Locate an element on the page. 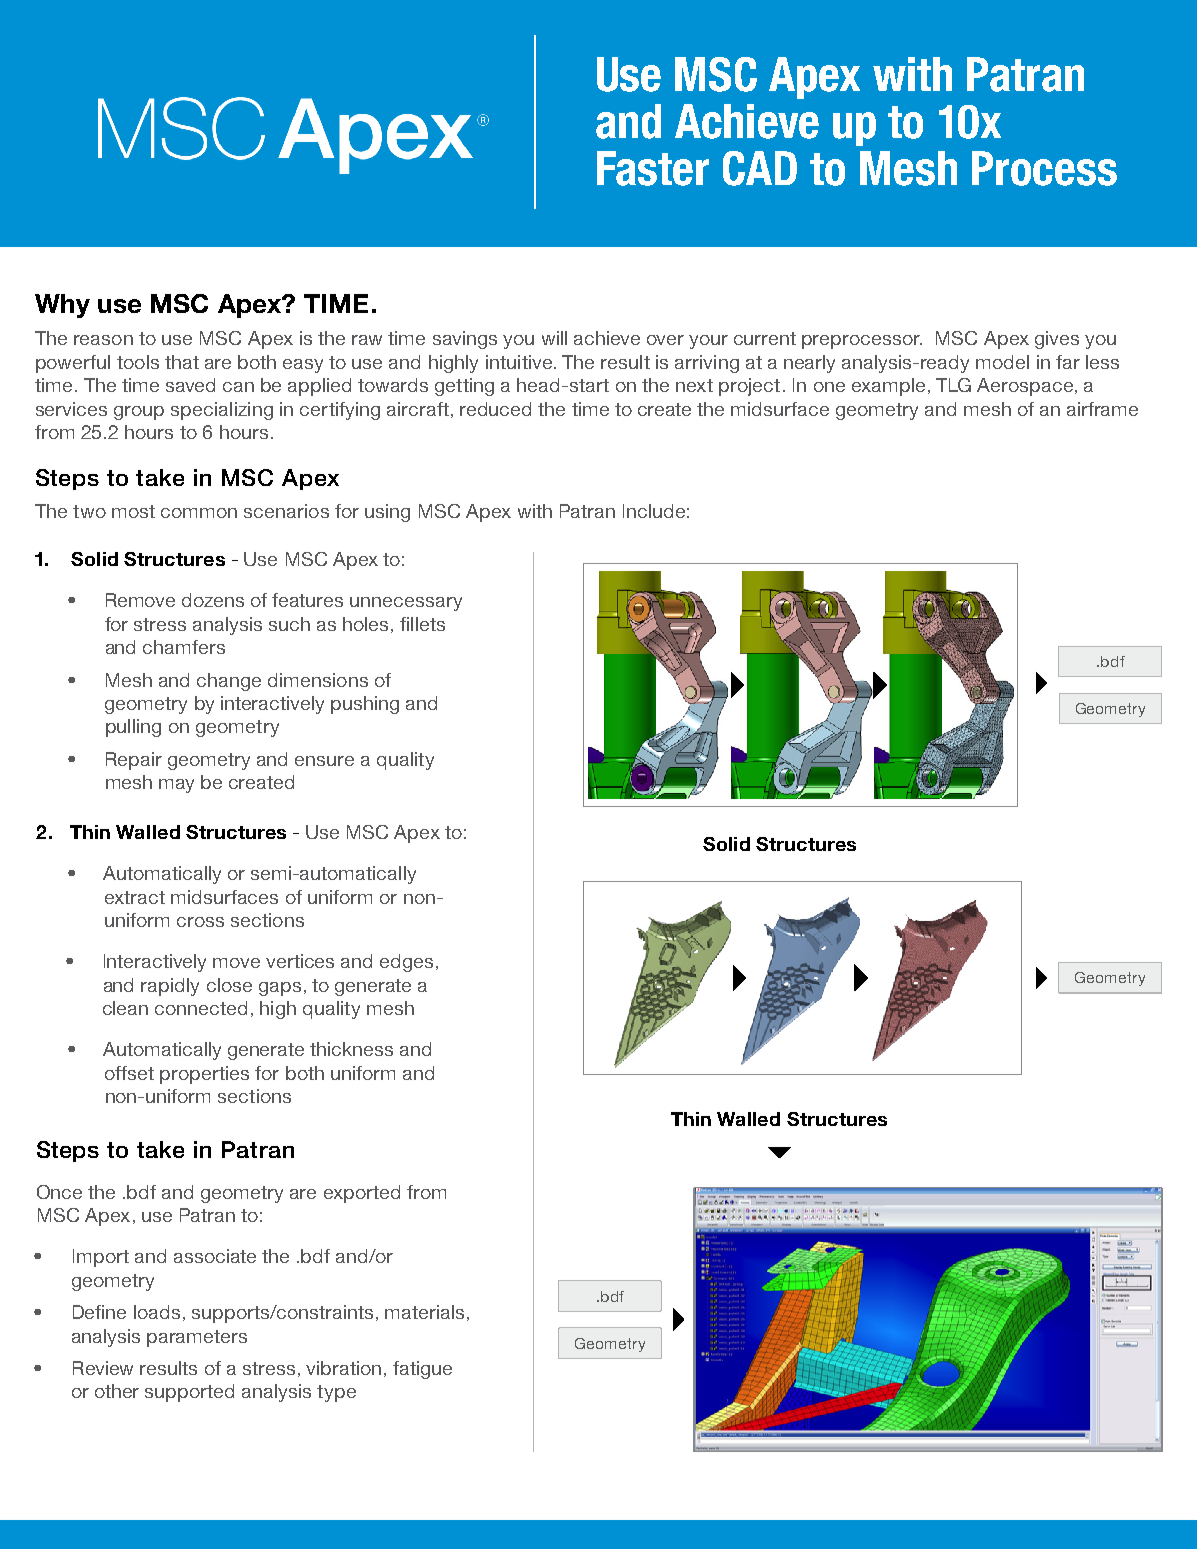  Faster is located at coordinates (653, 168).
